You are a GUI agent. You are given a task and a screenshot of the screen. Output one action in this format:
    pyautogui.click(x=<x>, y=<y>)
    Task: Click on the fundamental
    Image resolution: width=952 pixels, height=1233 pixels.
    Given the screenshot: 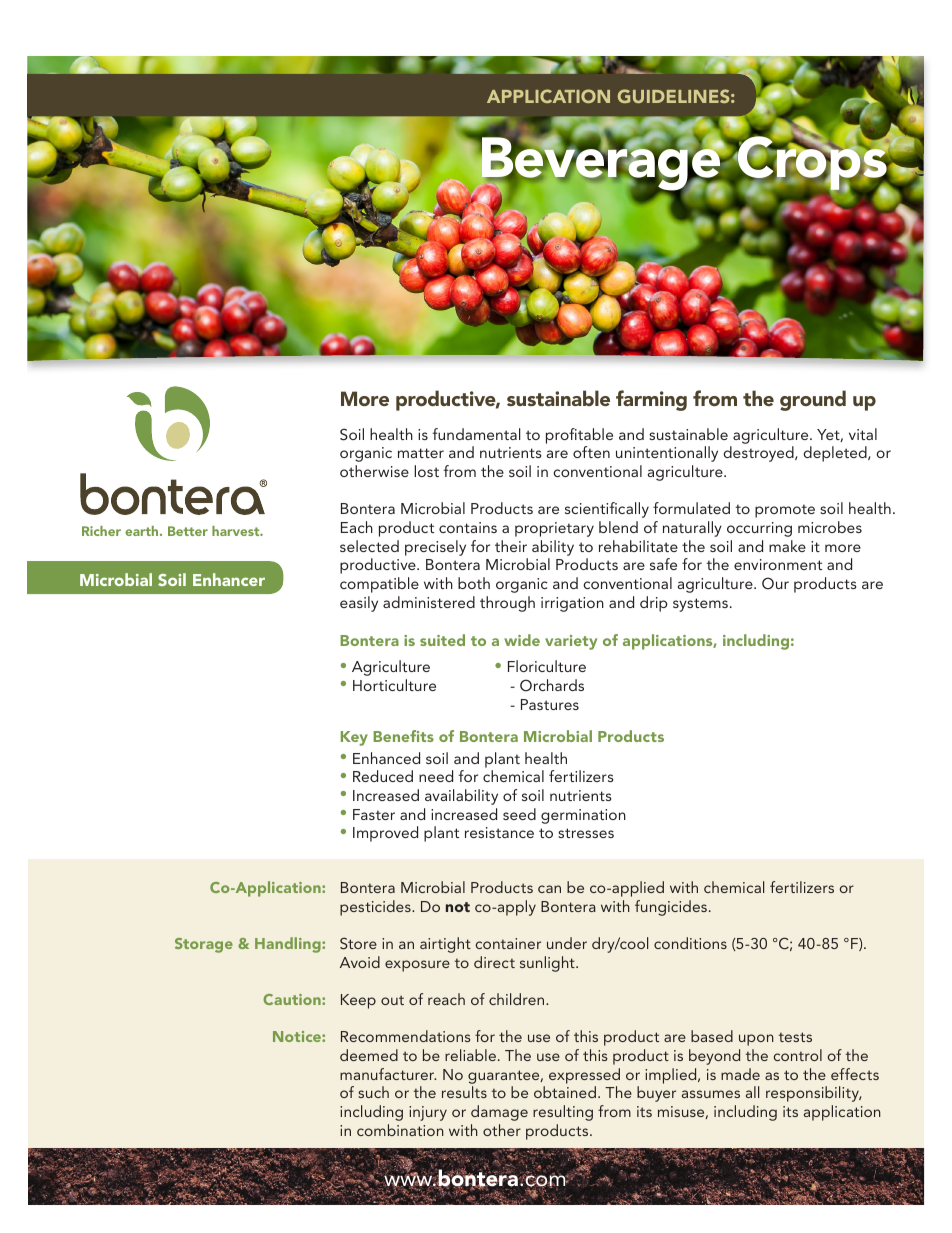 What is the action you would take?
    pyautogui.click(x=476, y=434)
